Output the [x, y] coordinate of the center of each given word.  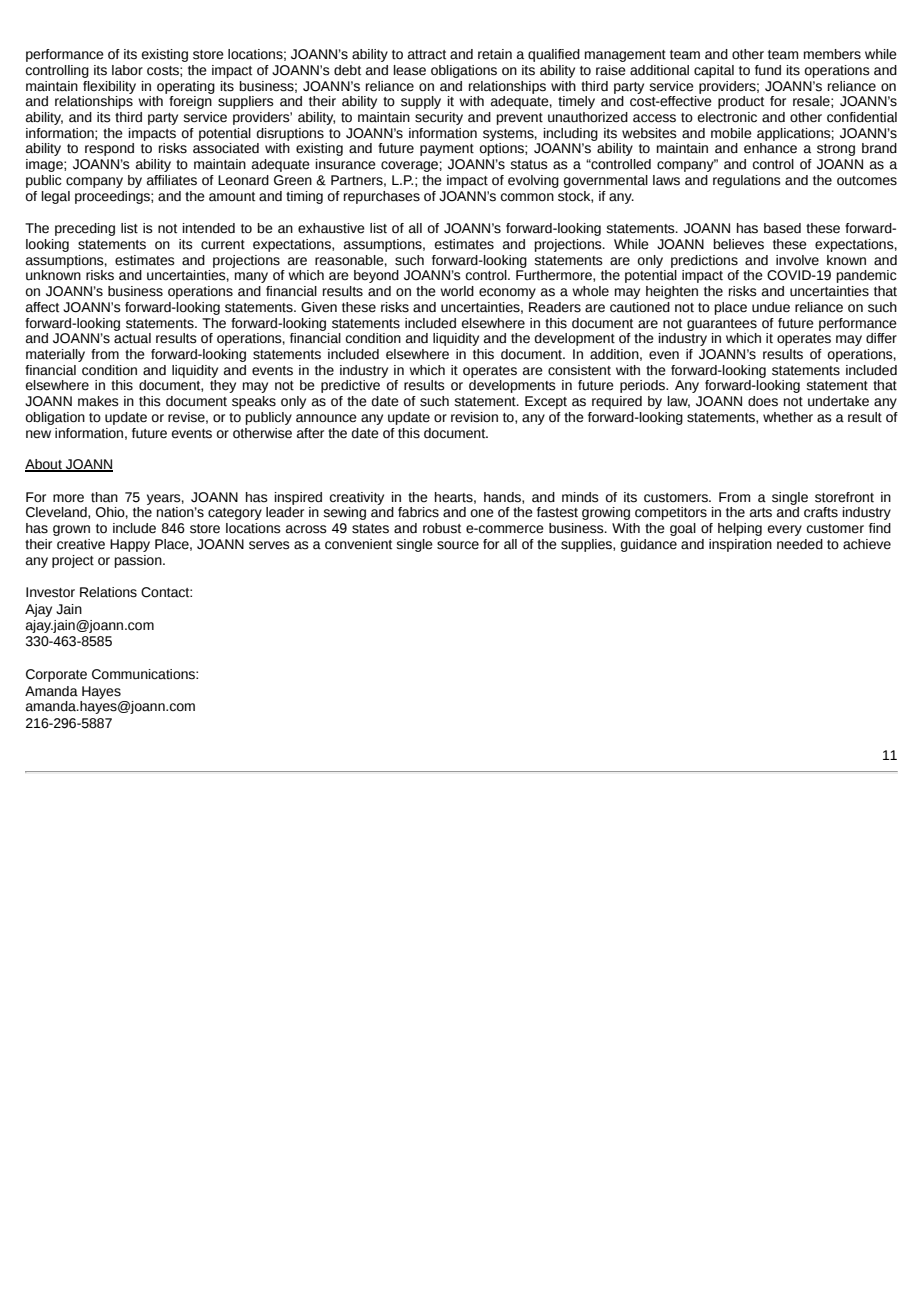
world [457, 291]
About [44, 465]
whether [788, 417]
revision [474, 417]
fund [768, 70]
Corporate [56, 675]
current [223, 245]
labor [127, 70]
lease [410, 70]
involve [797, 260]
